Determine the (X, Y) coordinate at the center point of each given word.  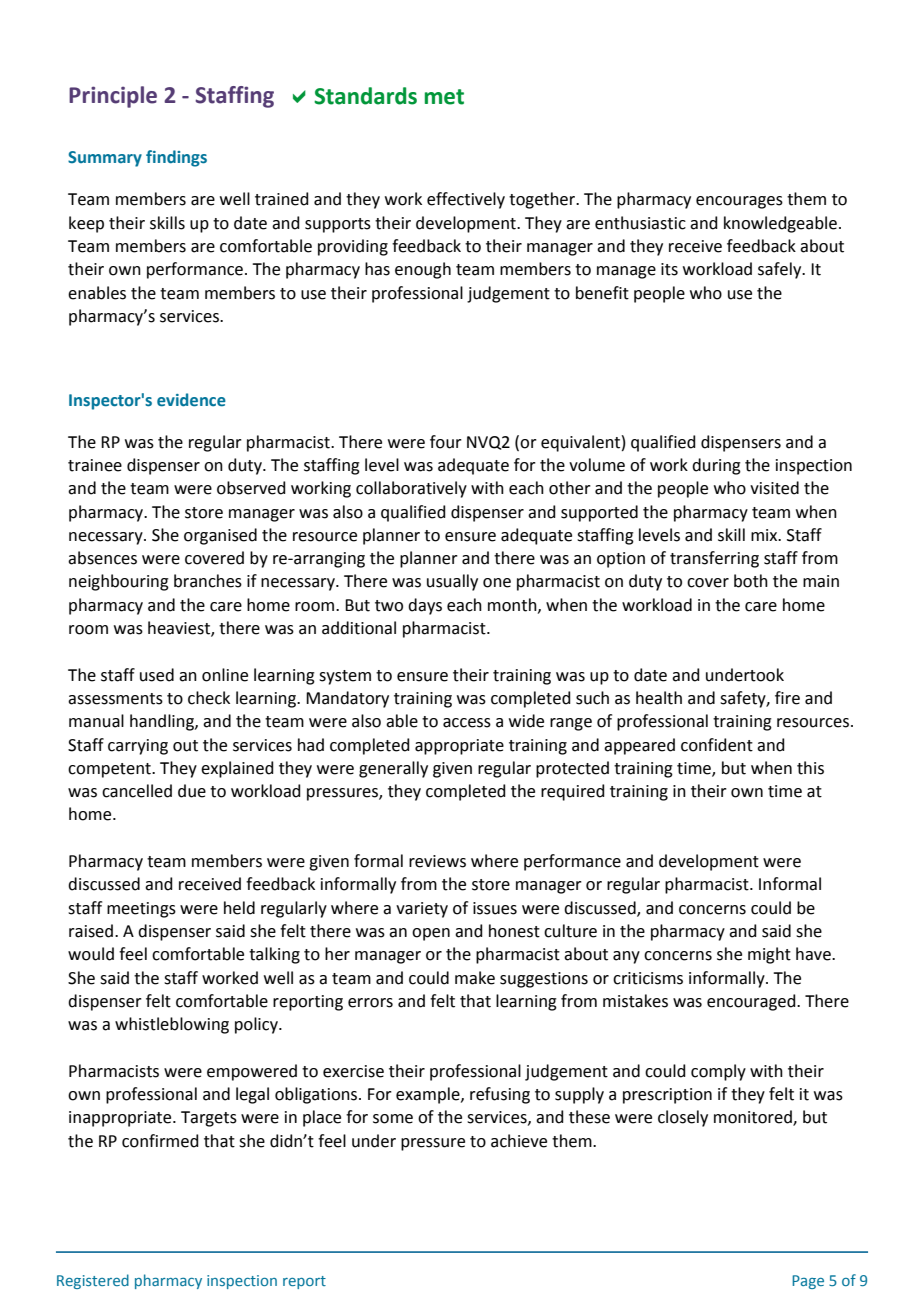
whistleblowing (172, 1025)
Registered (93, 1281)
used (157, 675)
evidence (191, 400)
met (444, 97)
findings (176, 158)
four (446, 442)
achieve (519, 1141)
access (467, 723)
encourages (739, 202)
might (769, 955)
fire (787, 698)
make (475, 978)
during (716, 466)
